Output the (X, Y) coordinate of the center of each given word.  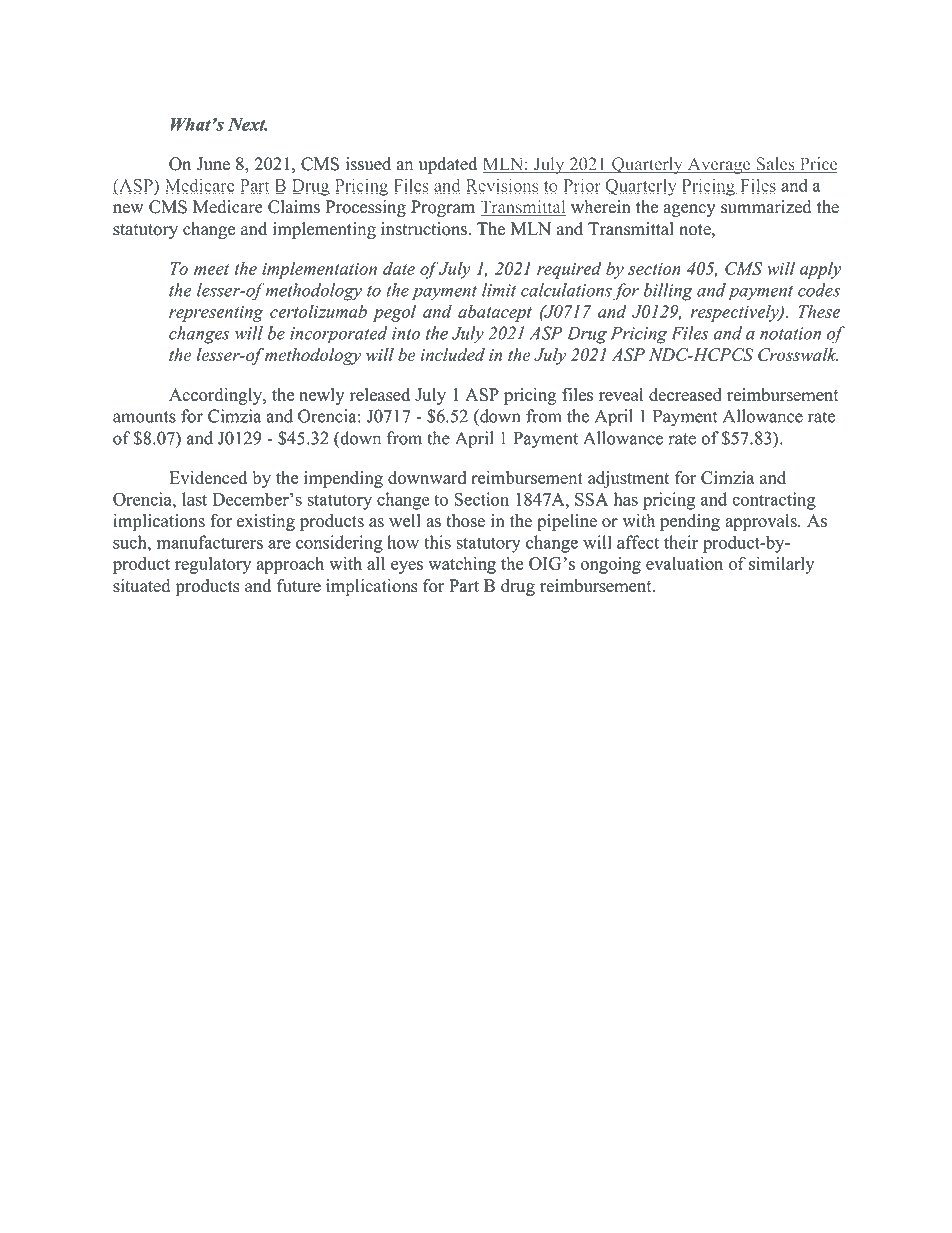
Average (719, 165)
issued (368, 164)
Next (248, 124)
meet (211, 269)
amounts (144, 417)
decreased (685, 395)
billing (668, 292)
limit (499, 290)
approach (290, 565)
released (380, 395)
